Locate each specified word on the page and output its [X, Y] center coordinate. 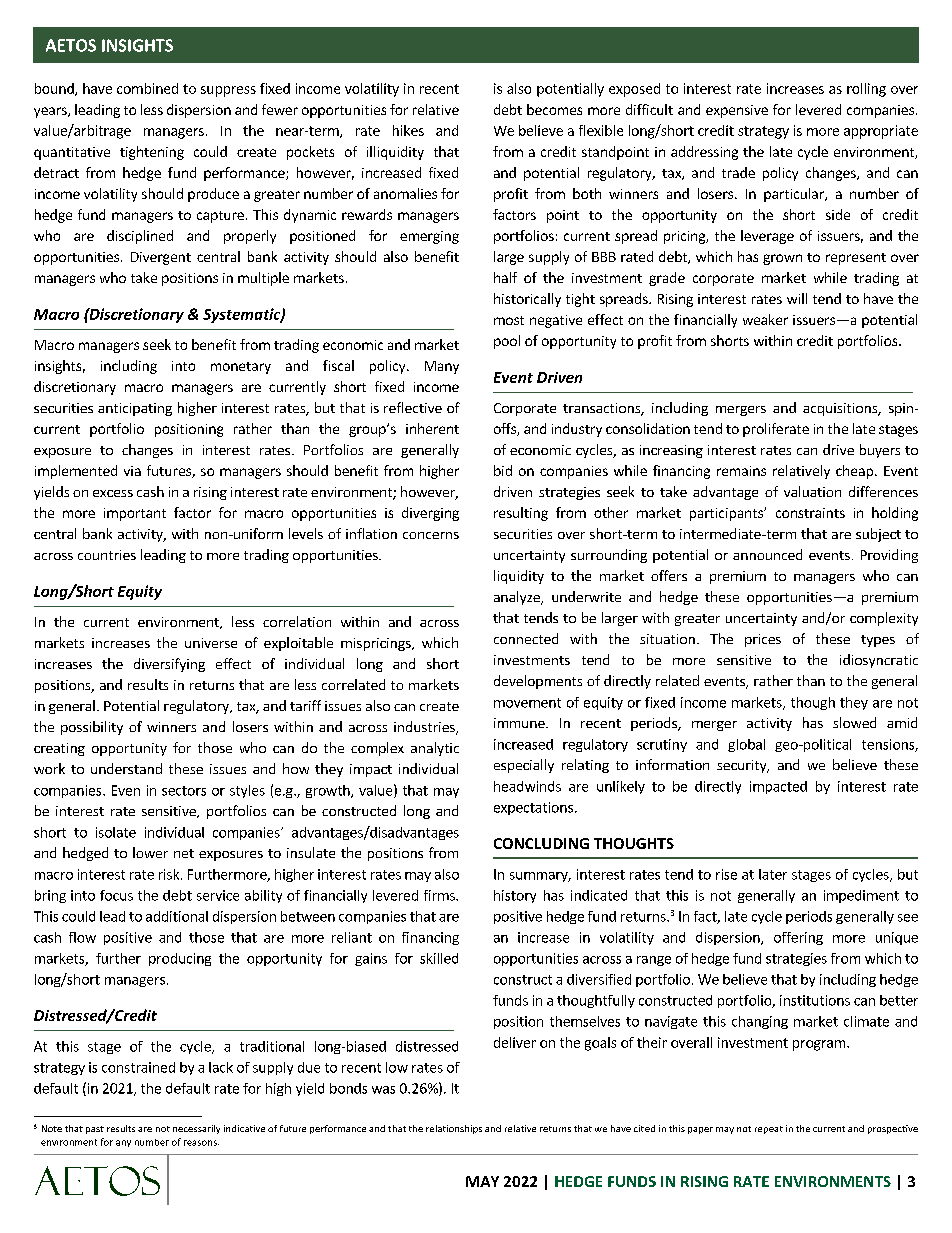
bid [503, 470]
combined [147, 88]
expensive [737, 111]
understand [126, 768]
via [132, 471]
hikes [408, 130]
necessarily [196, 1129]
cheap [854, 472]
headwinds [527, 786]
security [743, 766]
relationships [454, 1129]
